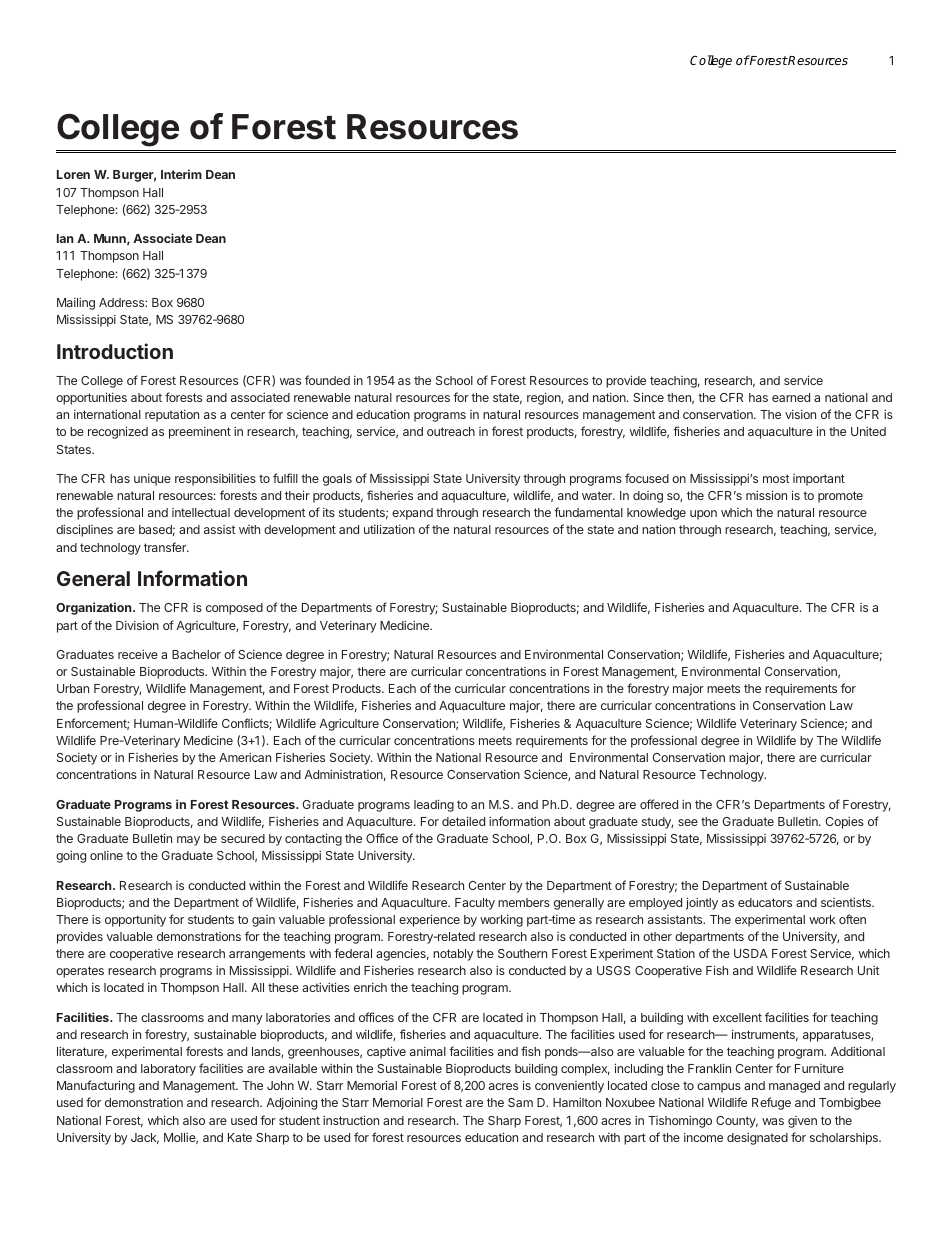 Image resolution: width=952 pixels, height=1233 pixels. I want to click on reputation, so click(172, 416).
